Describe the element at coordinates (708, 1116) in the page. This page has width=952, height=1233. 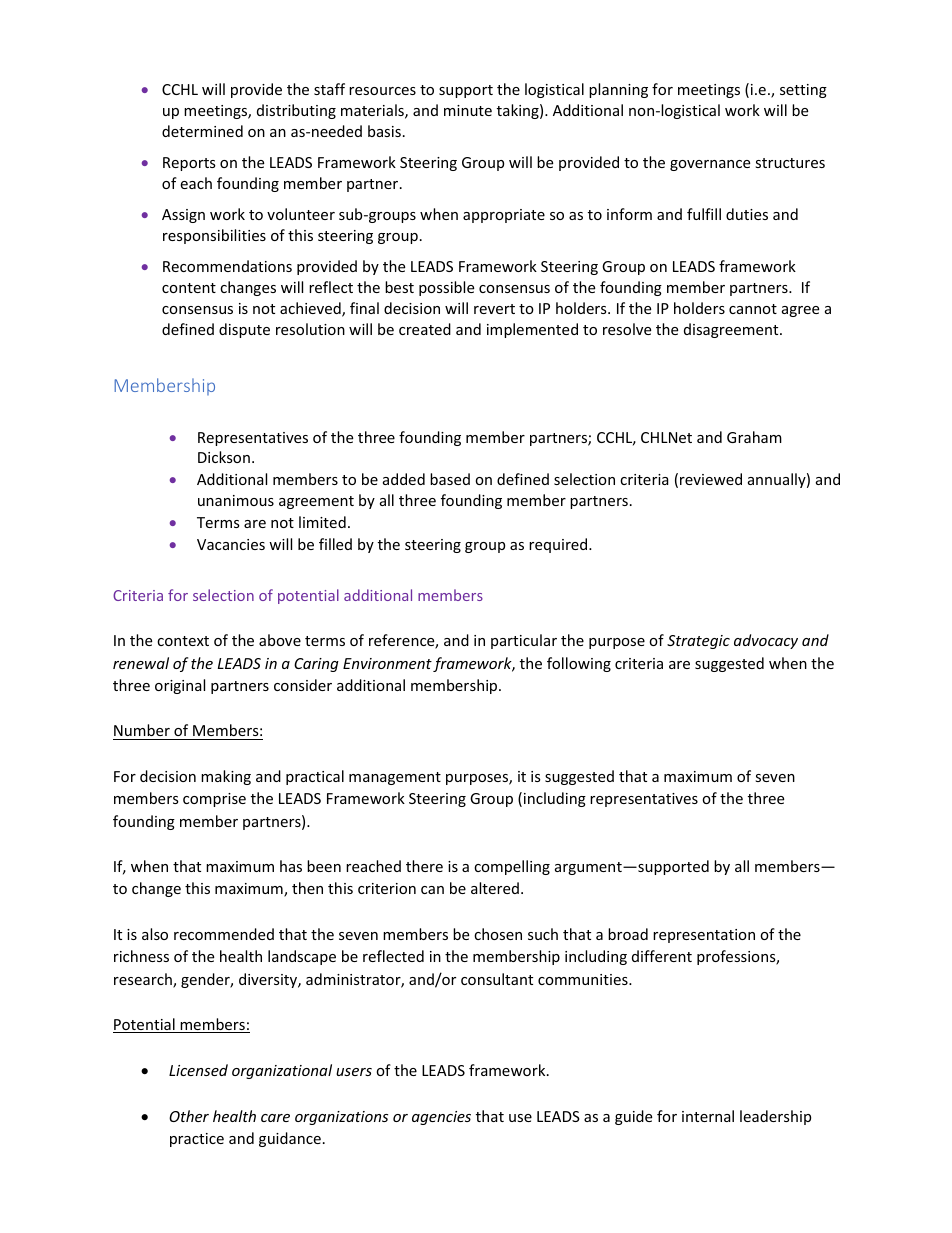
I see `internal` at that location.
